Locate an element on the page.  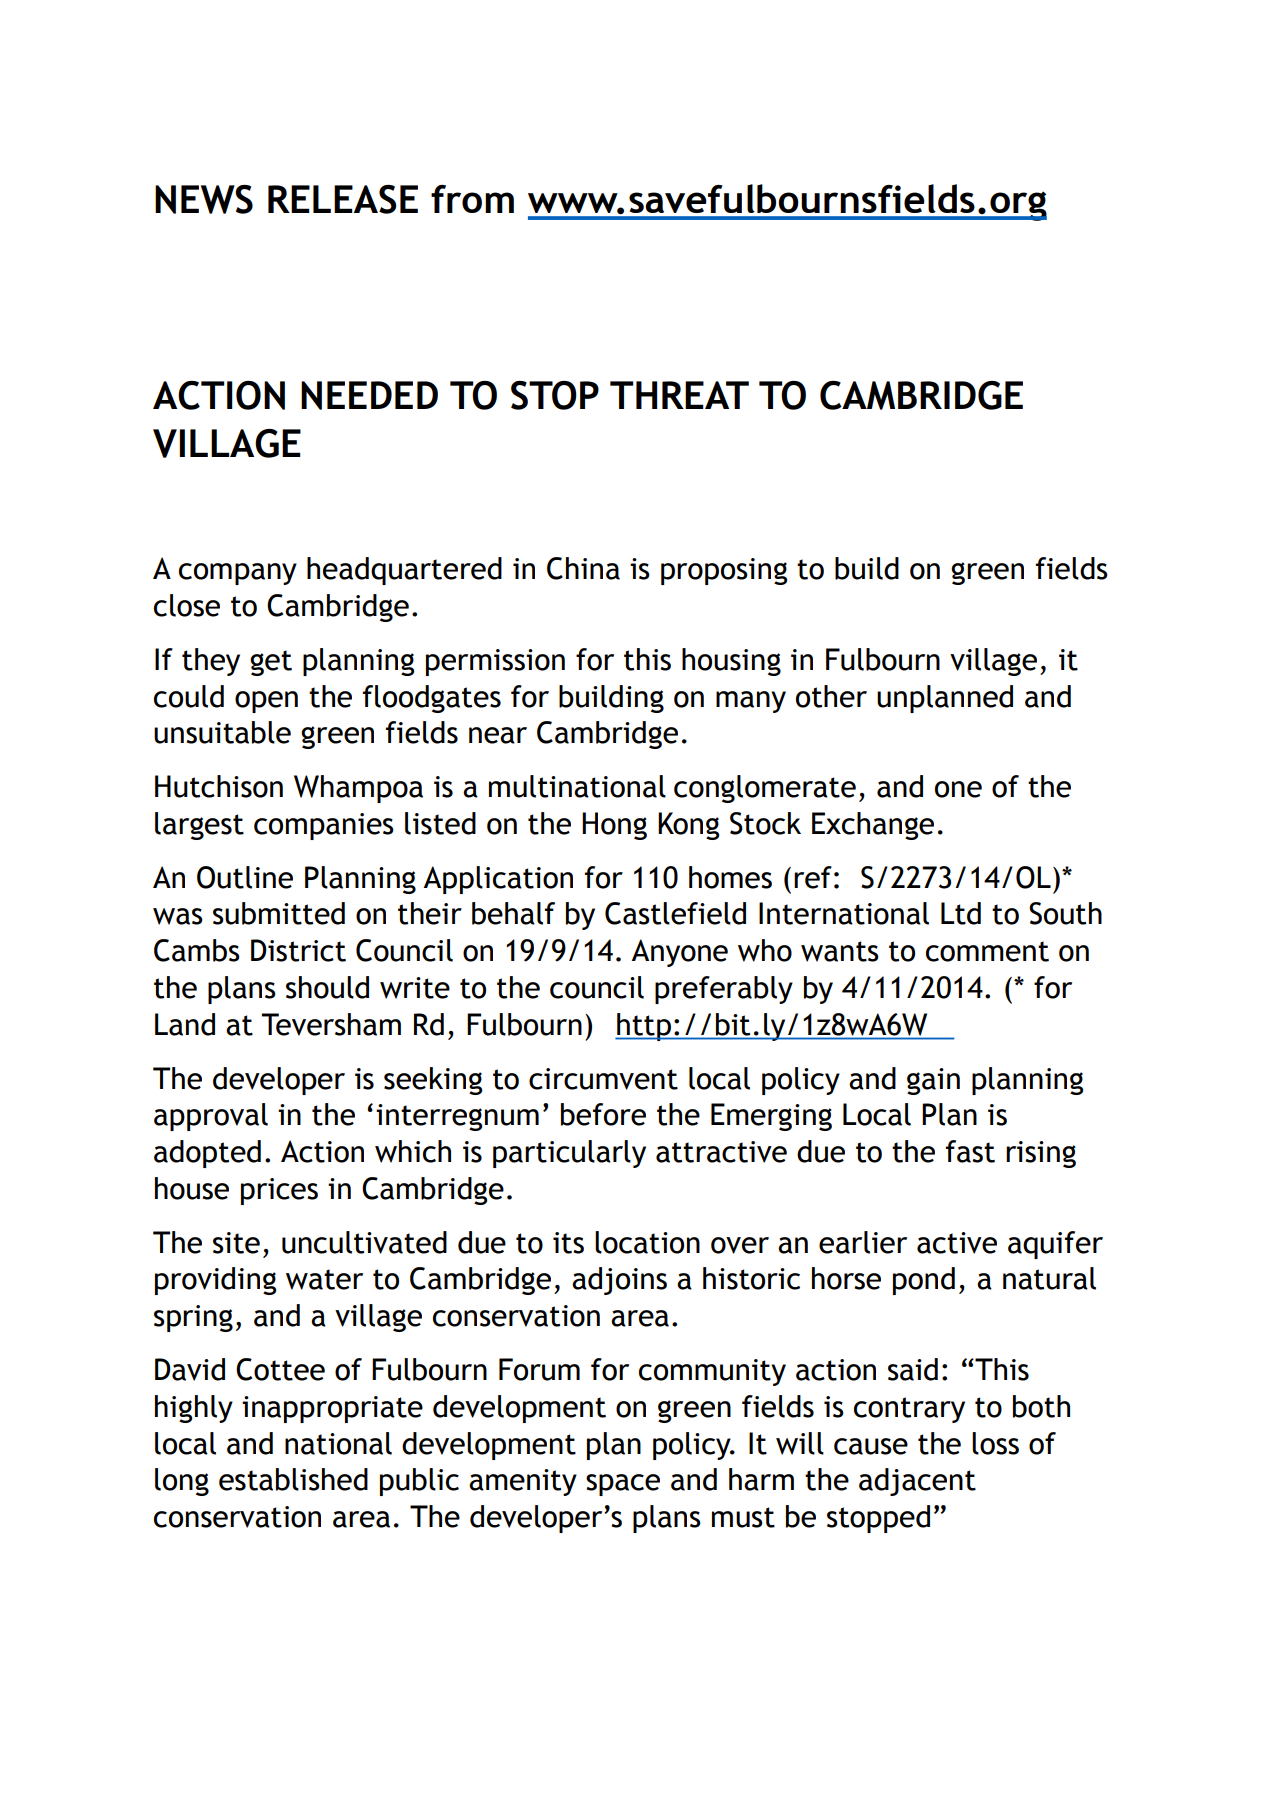
Outline is located at coordinates (245, 877).
